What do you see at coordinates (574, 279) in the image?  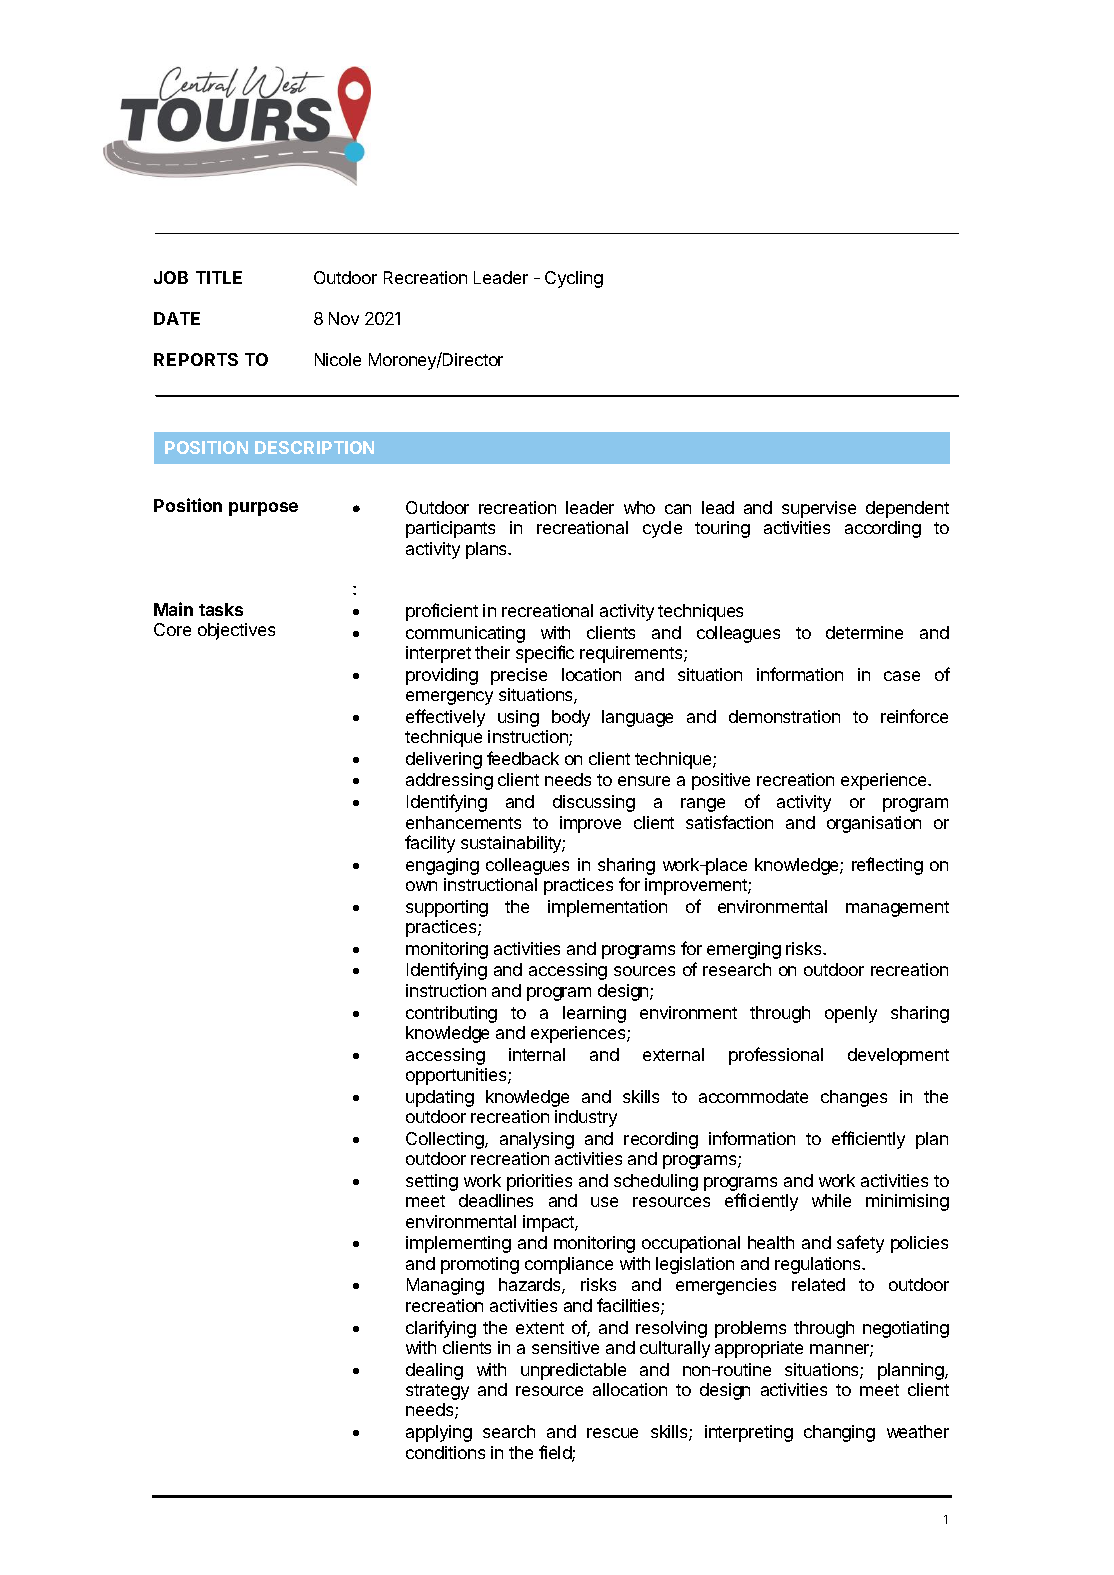 I see `Cycling` at bounding box center [574, 279].
